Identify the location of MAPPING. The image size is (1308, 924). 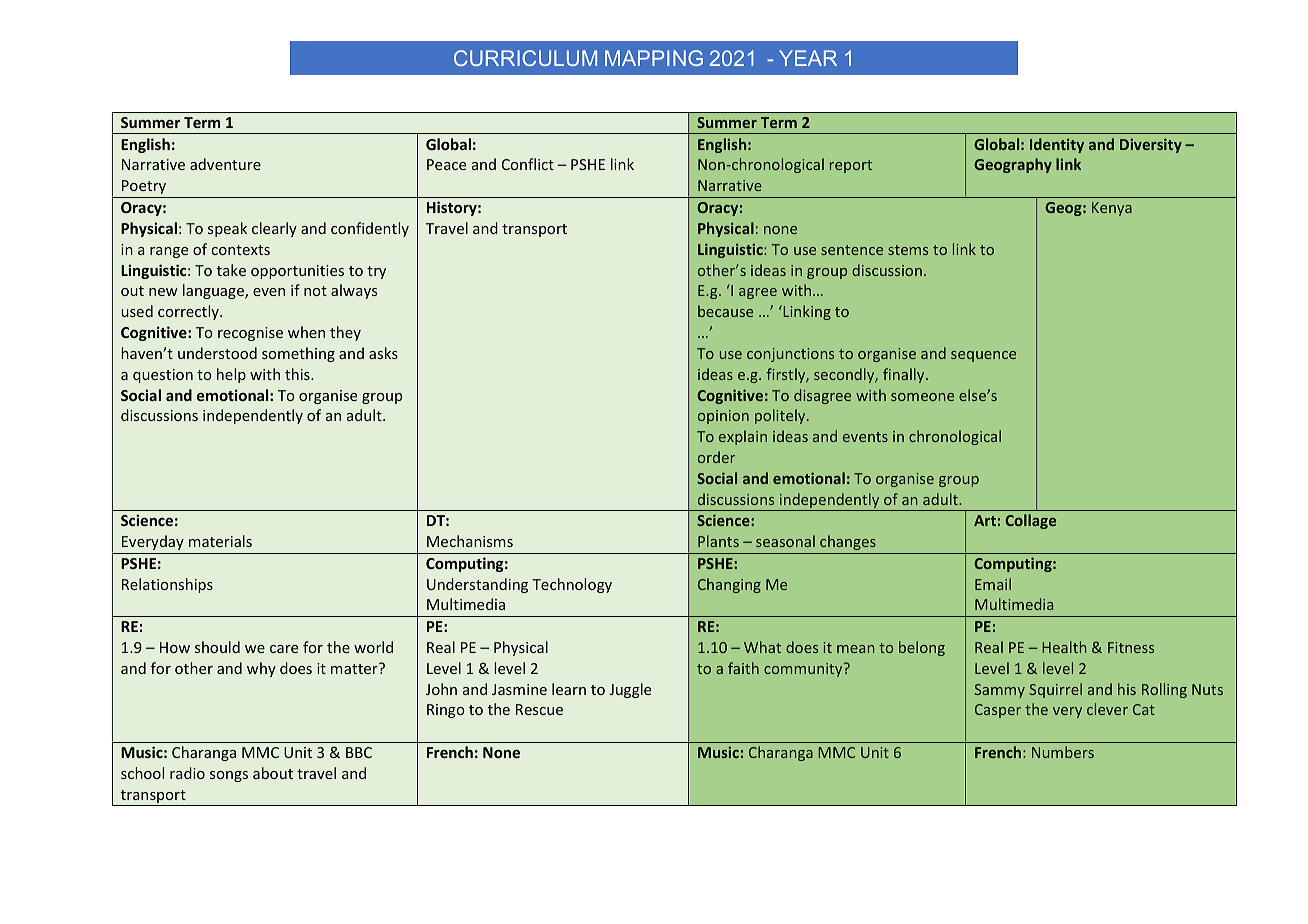
(654, 58).
